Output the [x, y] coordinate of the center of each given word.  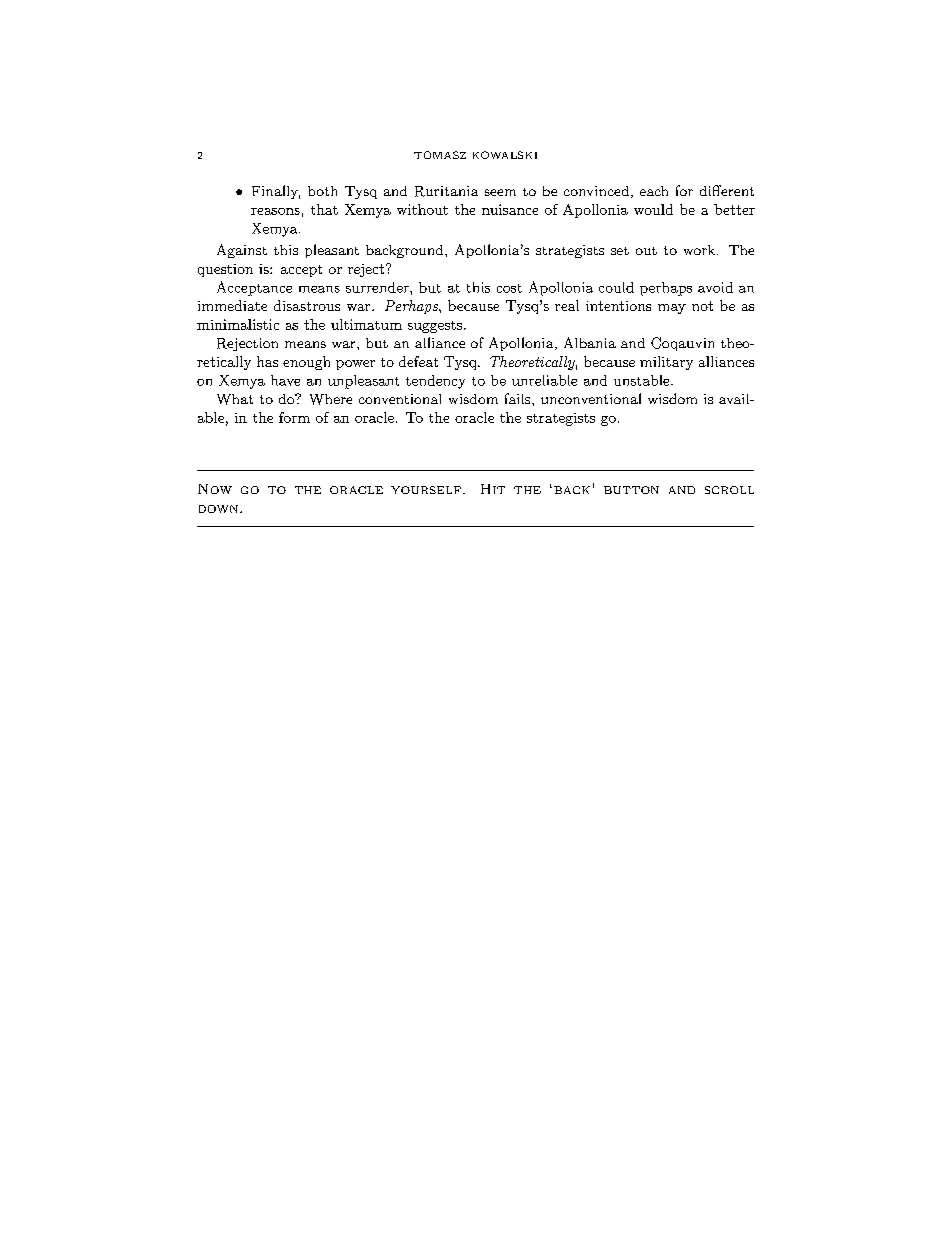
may [672, 309]
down [218, 509]
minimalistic [238, 324]
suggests [435, 327]
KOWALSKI [505, 155]
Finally [276, 192]
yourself [426, 490]
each [654, 191]
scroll [729, 490]
